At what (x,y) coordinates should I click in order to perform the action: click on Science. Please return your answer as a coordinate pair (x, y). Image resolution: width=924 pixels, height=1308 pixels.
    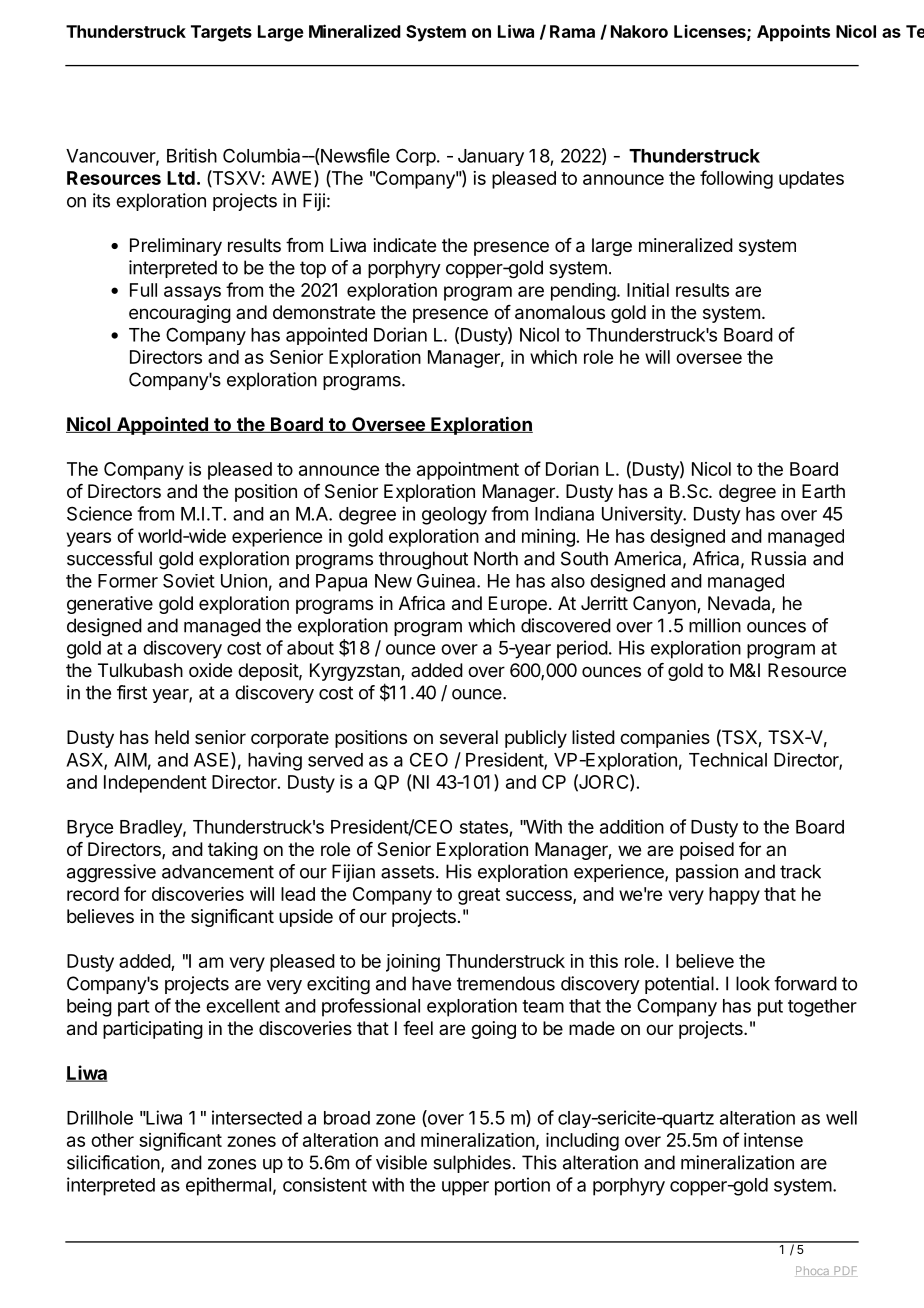
    Looking at the image, I should click on (99, 513).
